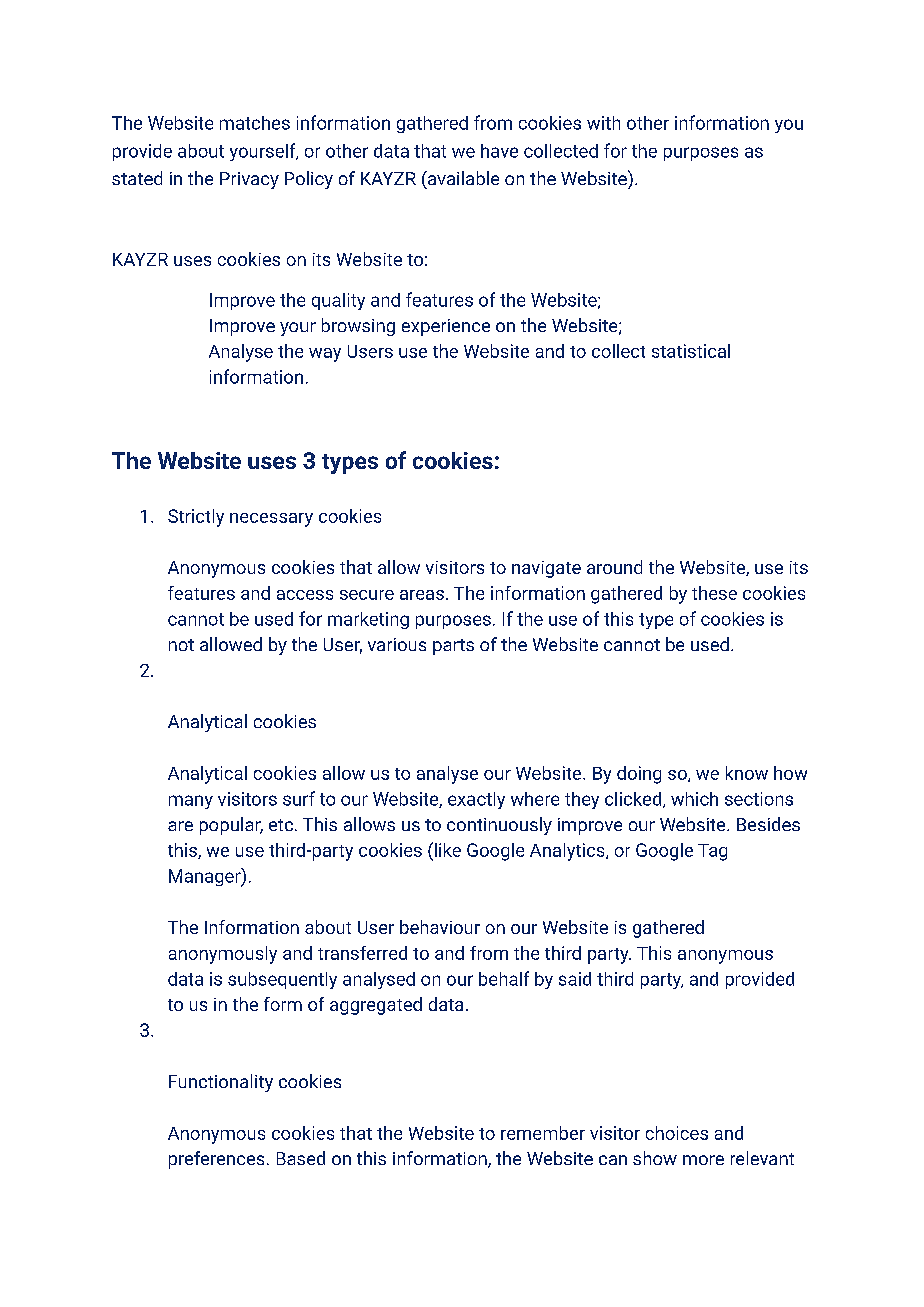 The height and width of the image is (1307, 924). Describe the element at coordinates (677, 1133) in the image. I see `choices` at that location.
